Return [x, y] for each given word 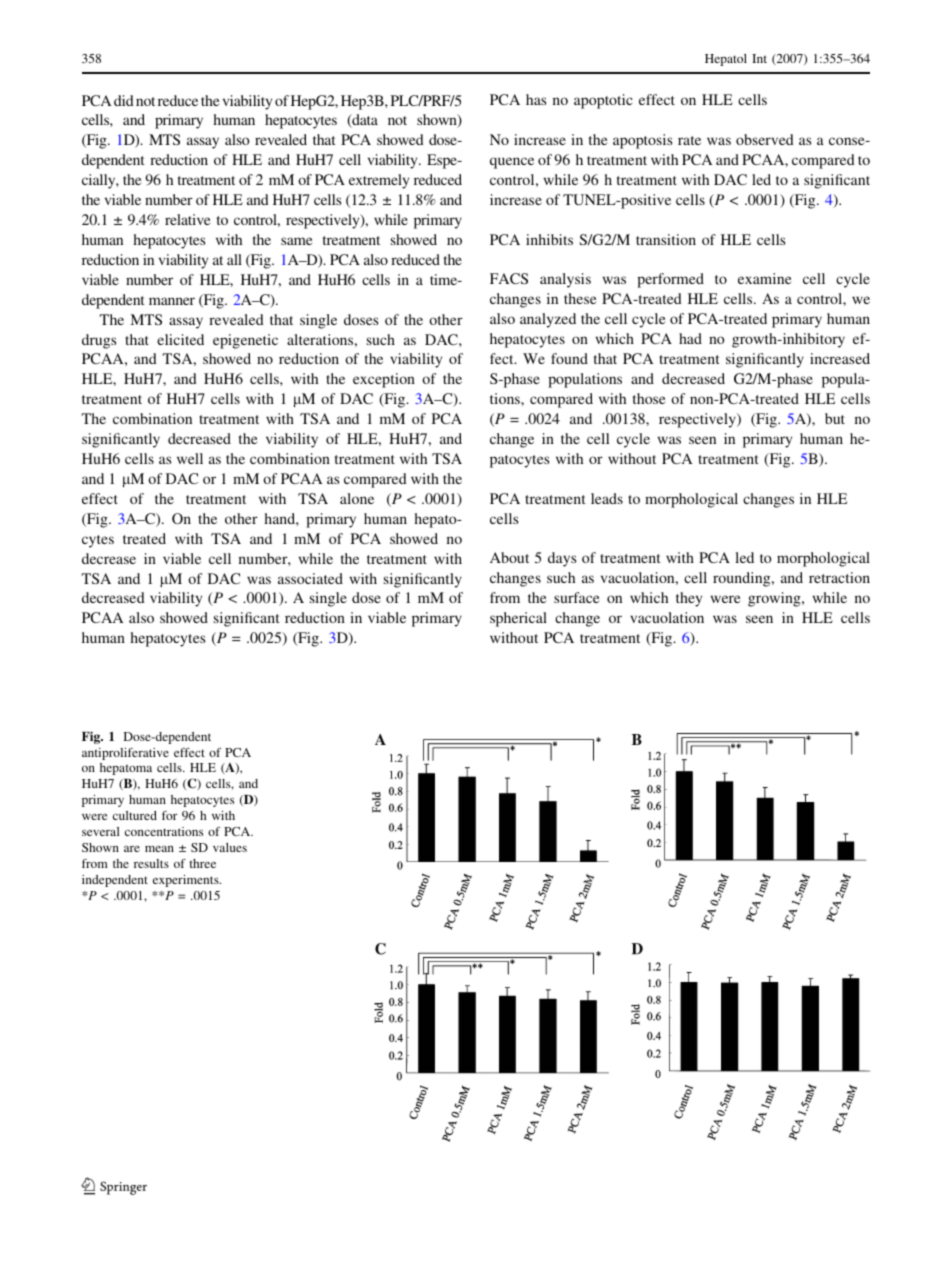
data [364, 121]
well [190, 458]
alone [357, 498]
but [835, 418]
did [124, 100]
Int [759, 58]
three [203, 863]
